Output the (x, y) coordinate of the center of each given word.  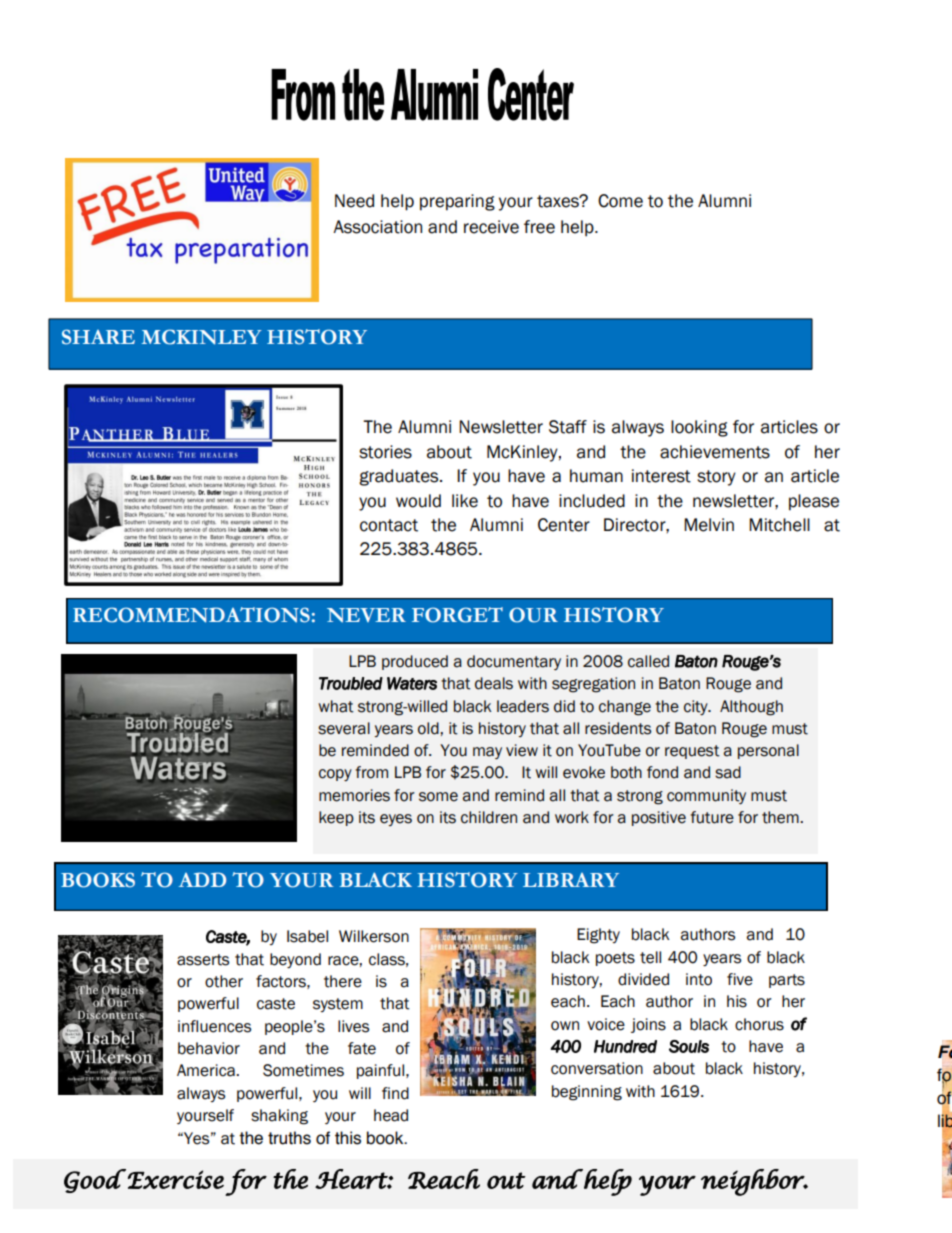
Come (620, 201)
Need (354, 201)
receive (491, 227)
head (391, 1115)
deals (494, 683)
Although (751, 708)
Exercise (176, 1179)
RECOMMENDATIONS (191, 615)
